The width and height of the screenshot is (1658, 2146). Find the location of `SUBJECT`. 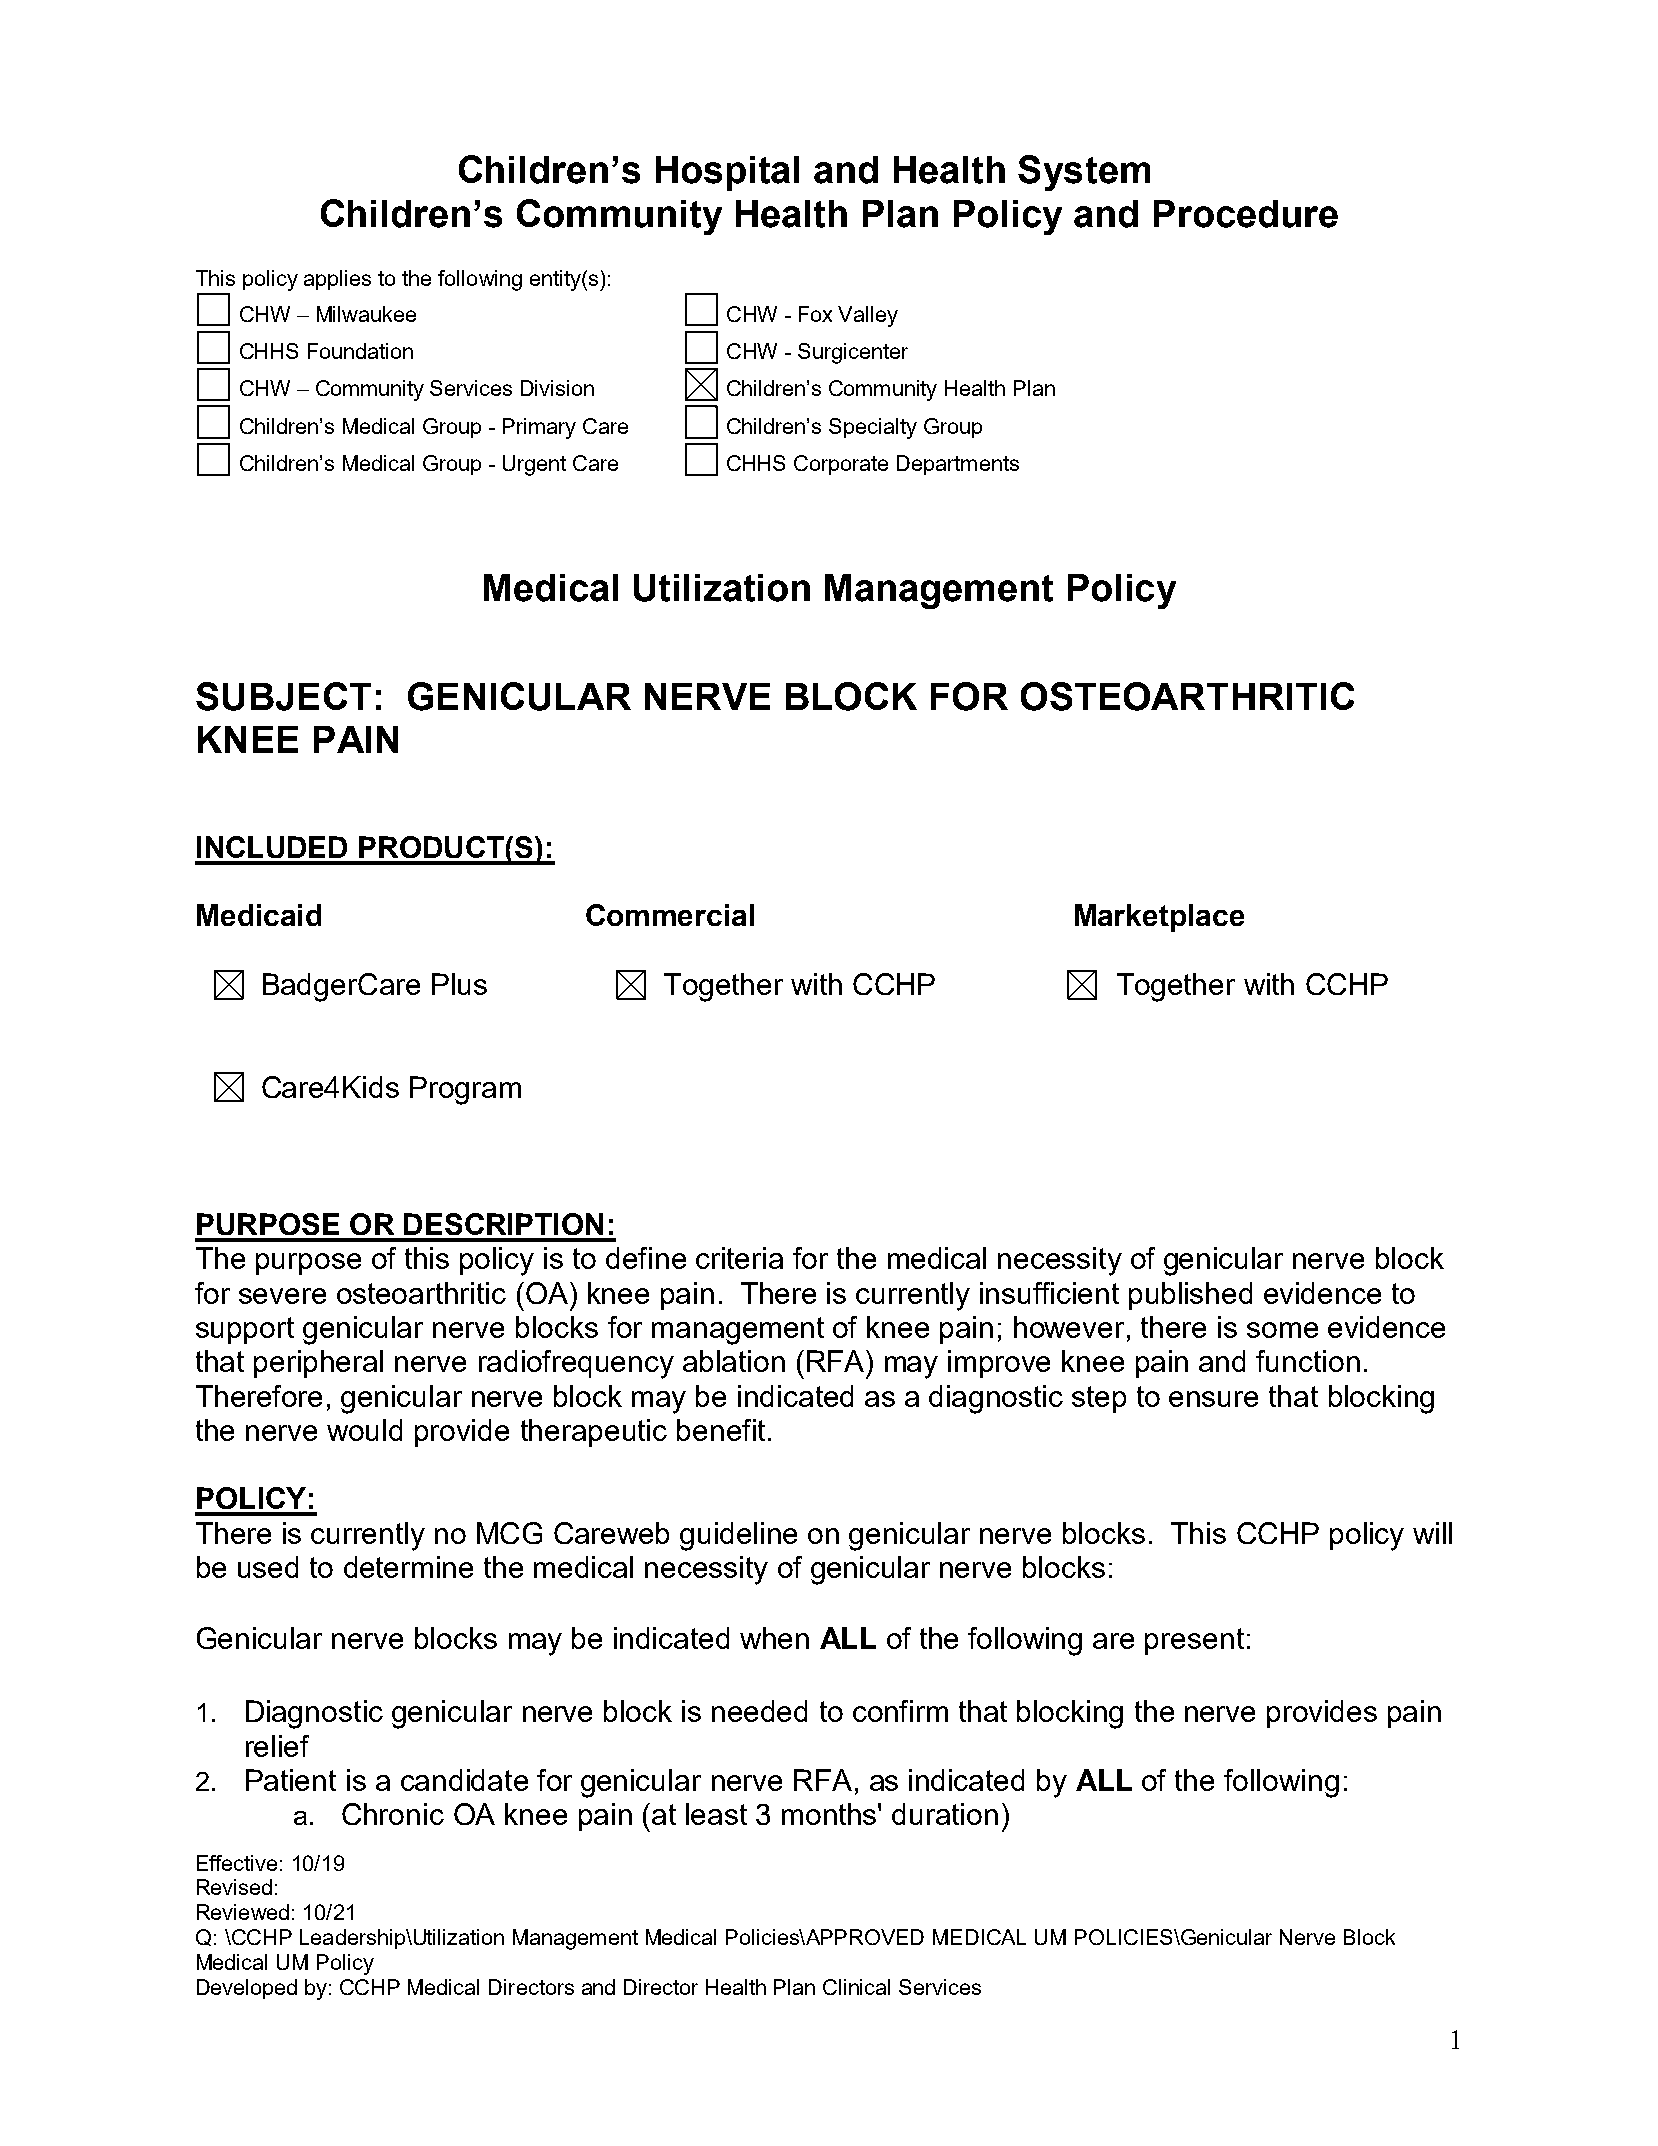

SUBJECT is located at coordinates (283, 696).
